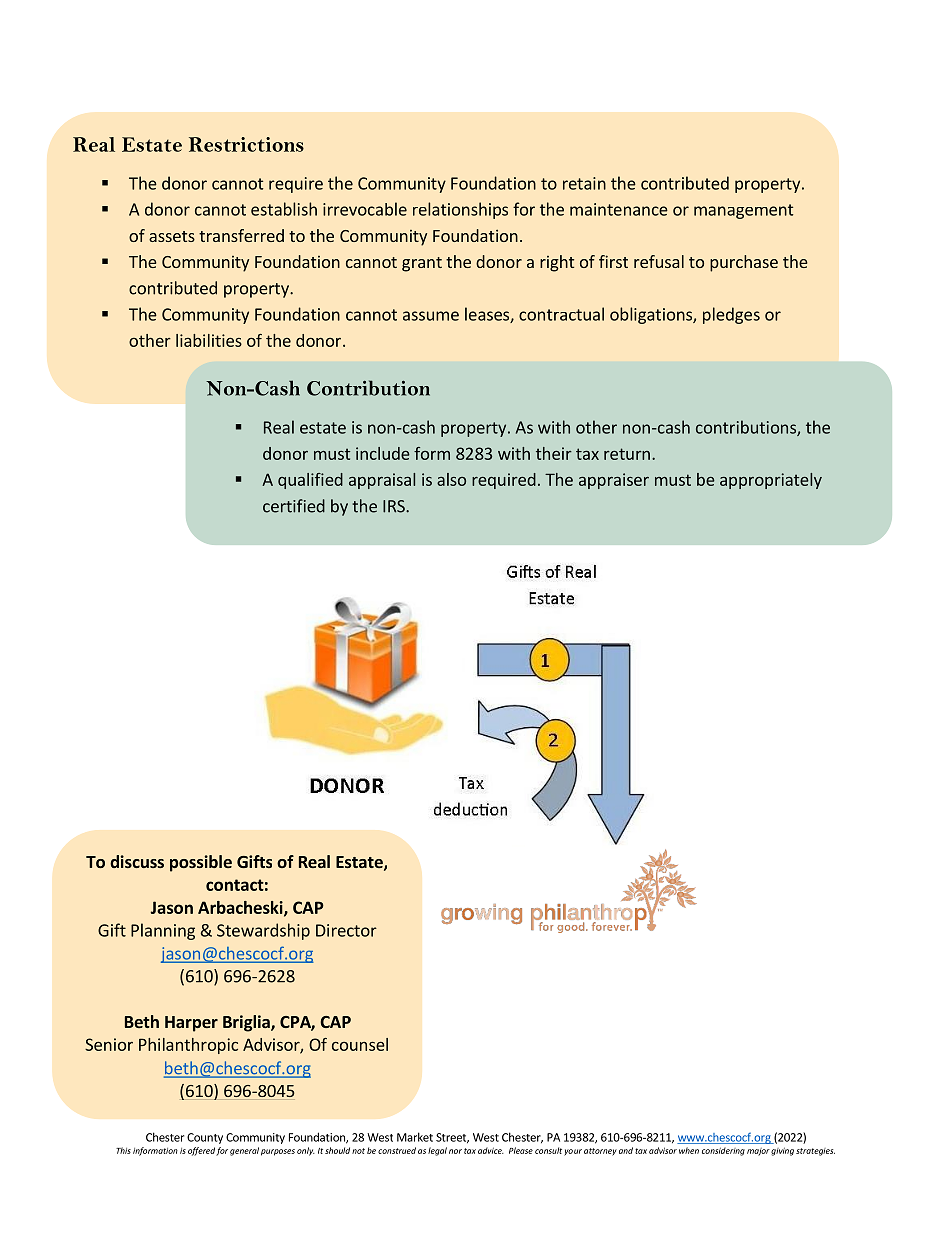  I want to click on management, so click(743, 211).
